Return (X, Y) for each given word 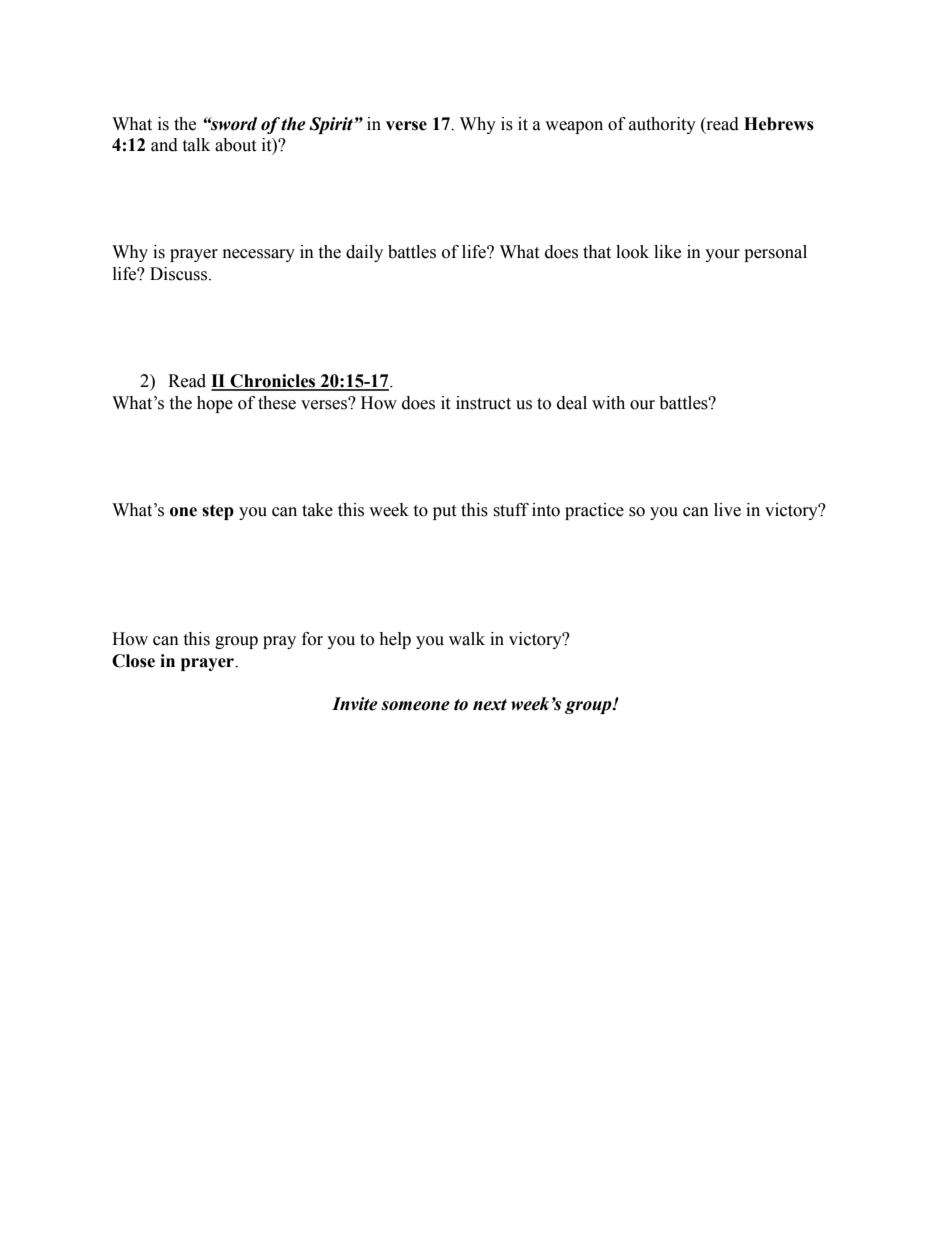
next (490, 705)
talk (196, 145)
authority (662, 125)
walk (467, 639)
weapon (574, 127)
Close (133, 661)
